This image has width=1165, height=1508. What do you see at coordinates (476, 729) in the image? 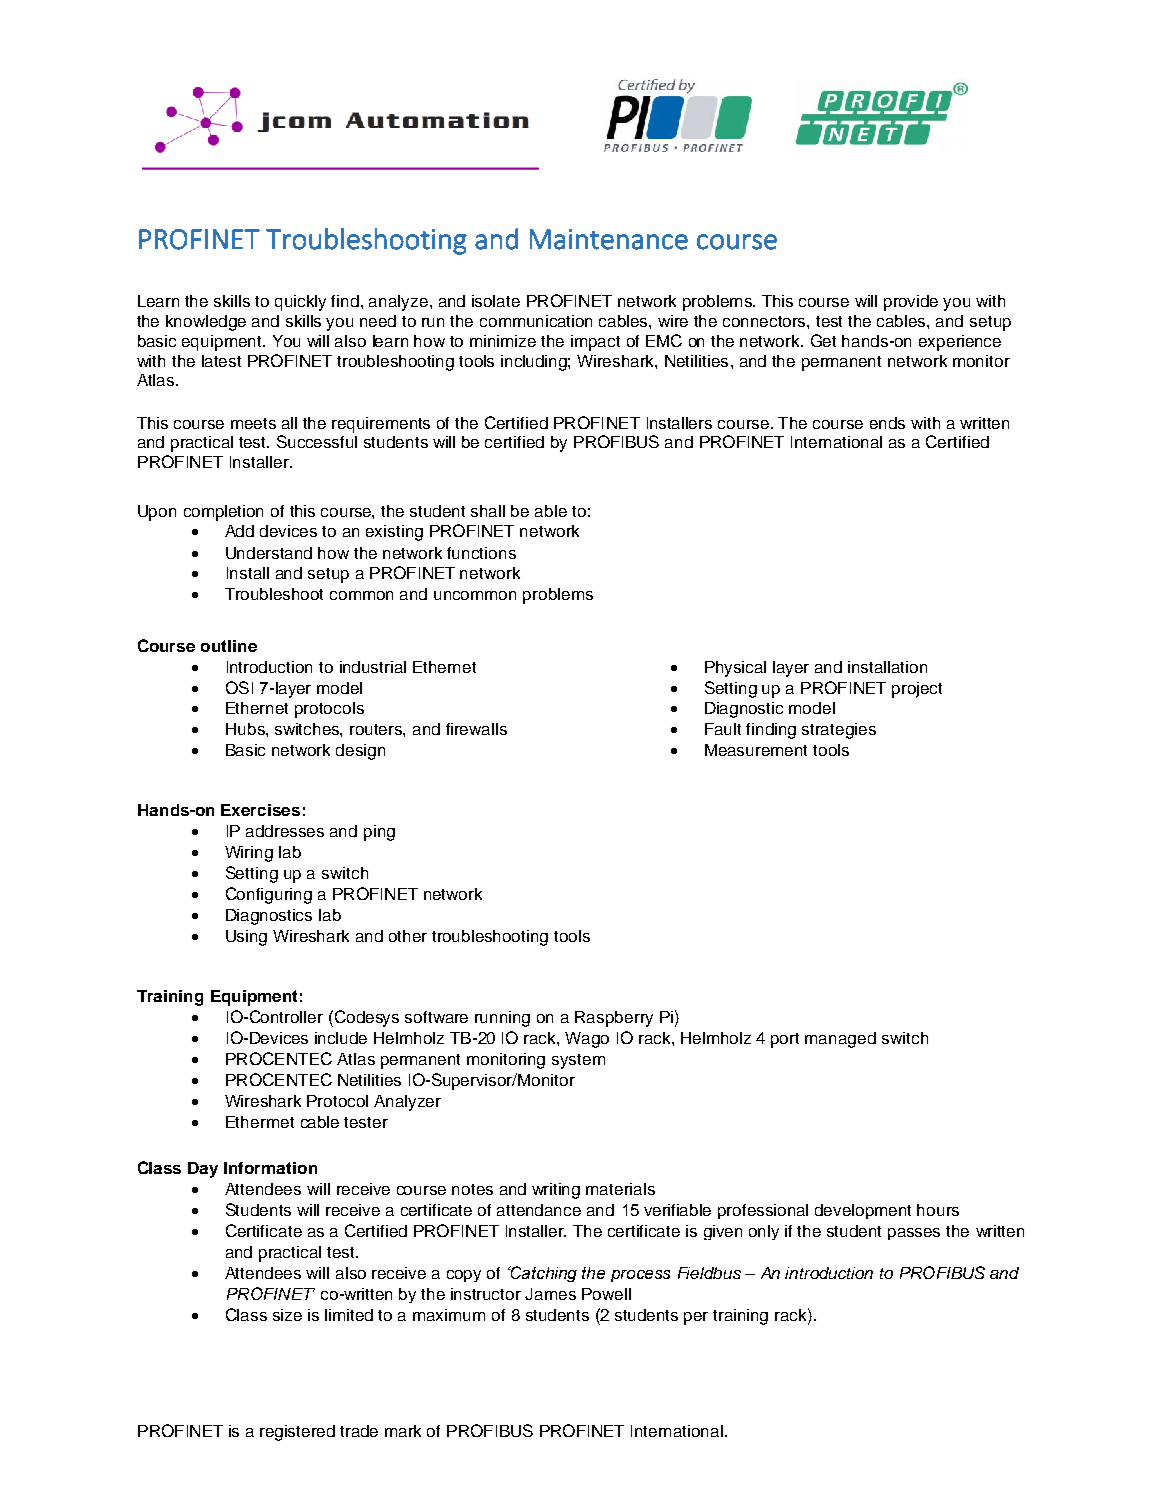
I see `firewalls` at bounding box center [476, 729].
